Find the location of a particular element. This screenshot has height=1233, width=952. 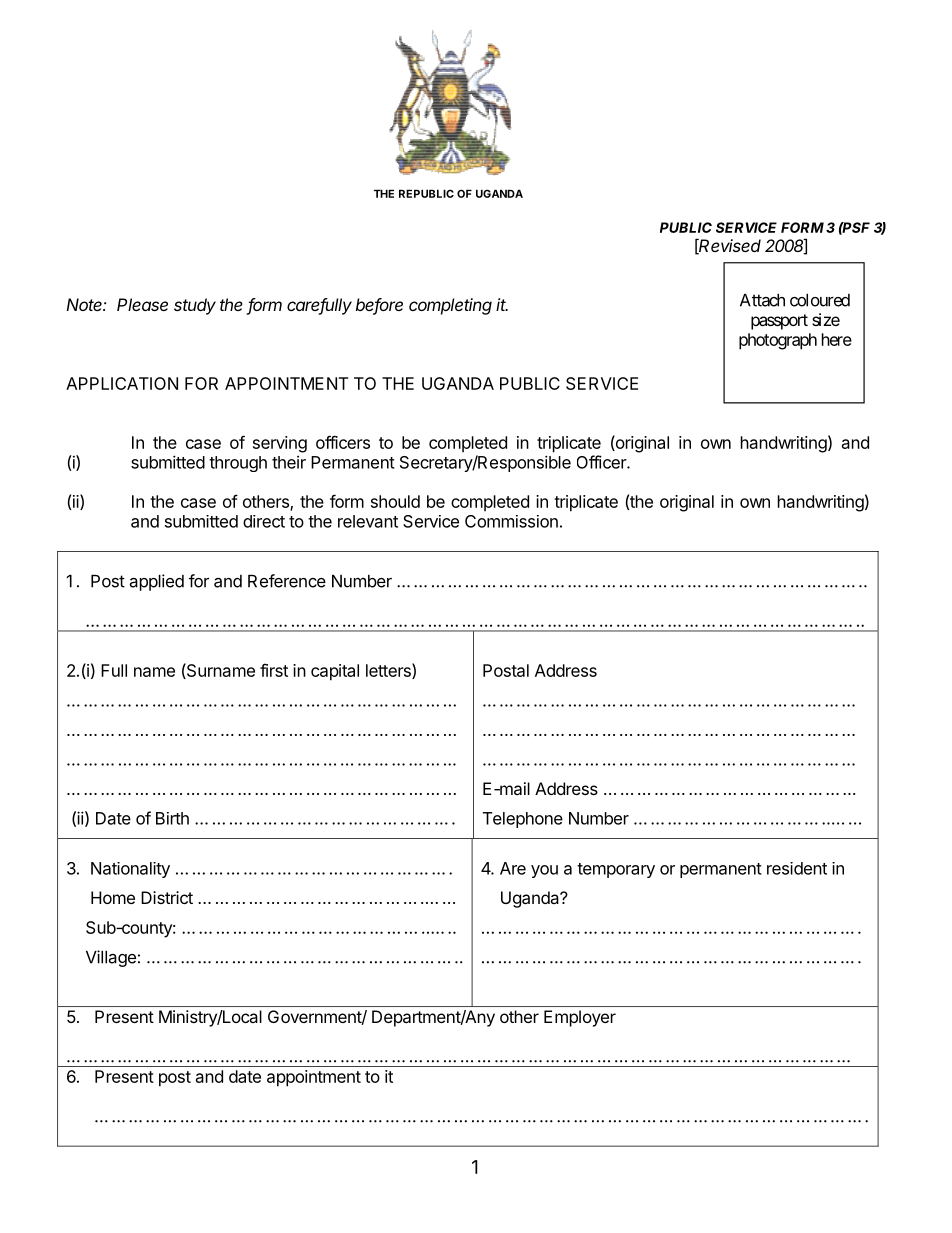

Employer is located at coordinates (580, 1018).
